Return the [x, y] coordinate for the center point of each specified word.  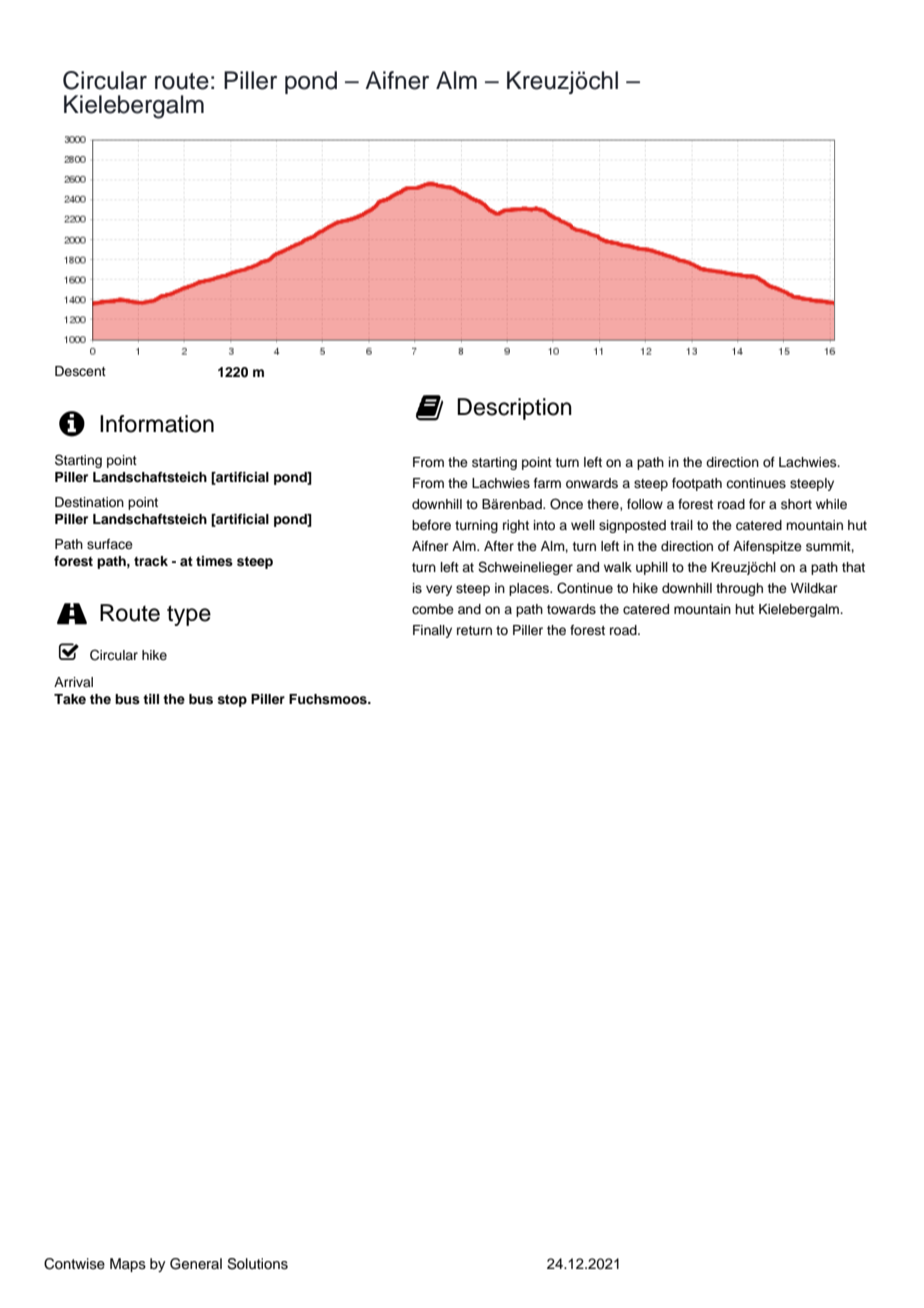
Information [157, 424]
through [739, 589]
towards [571, 609]
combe [433, 609]
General [196, 1264]
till [151, 699]
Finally [432, 631]
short [796, 504]
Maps [128, 1265]
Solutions [257, 1264]
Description [514, 409]
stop [232, 701]
